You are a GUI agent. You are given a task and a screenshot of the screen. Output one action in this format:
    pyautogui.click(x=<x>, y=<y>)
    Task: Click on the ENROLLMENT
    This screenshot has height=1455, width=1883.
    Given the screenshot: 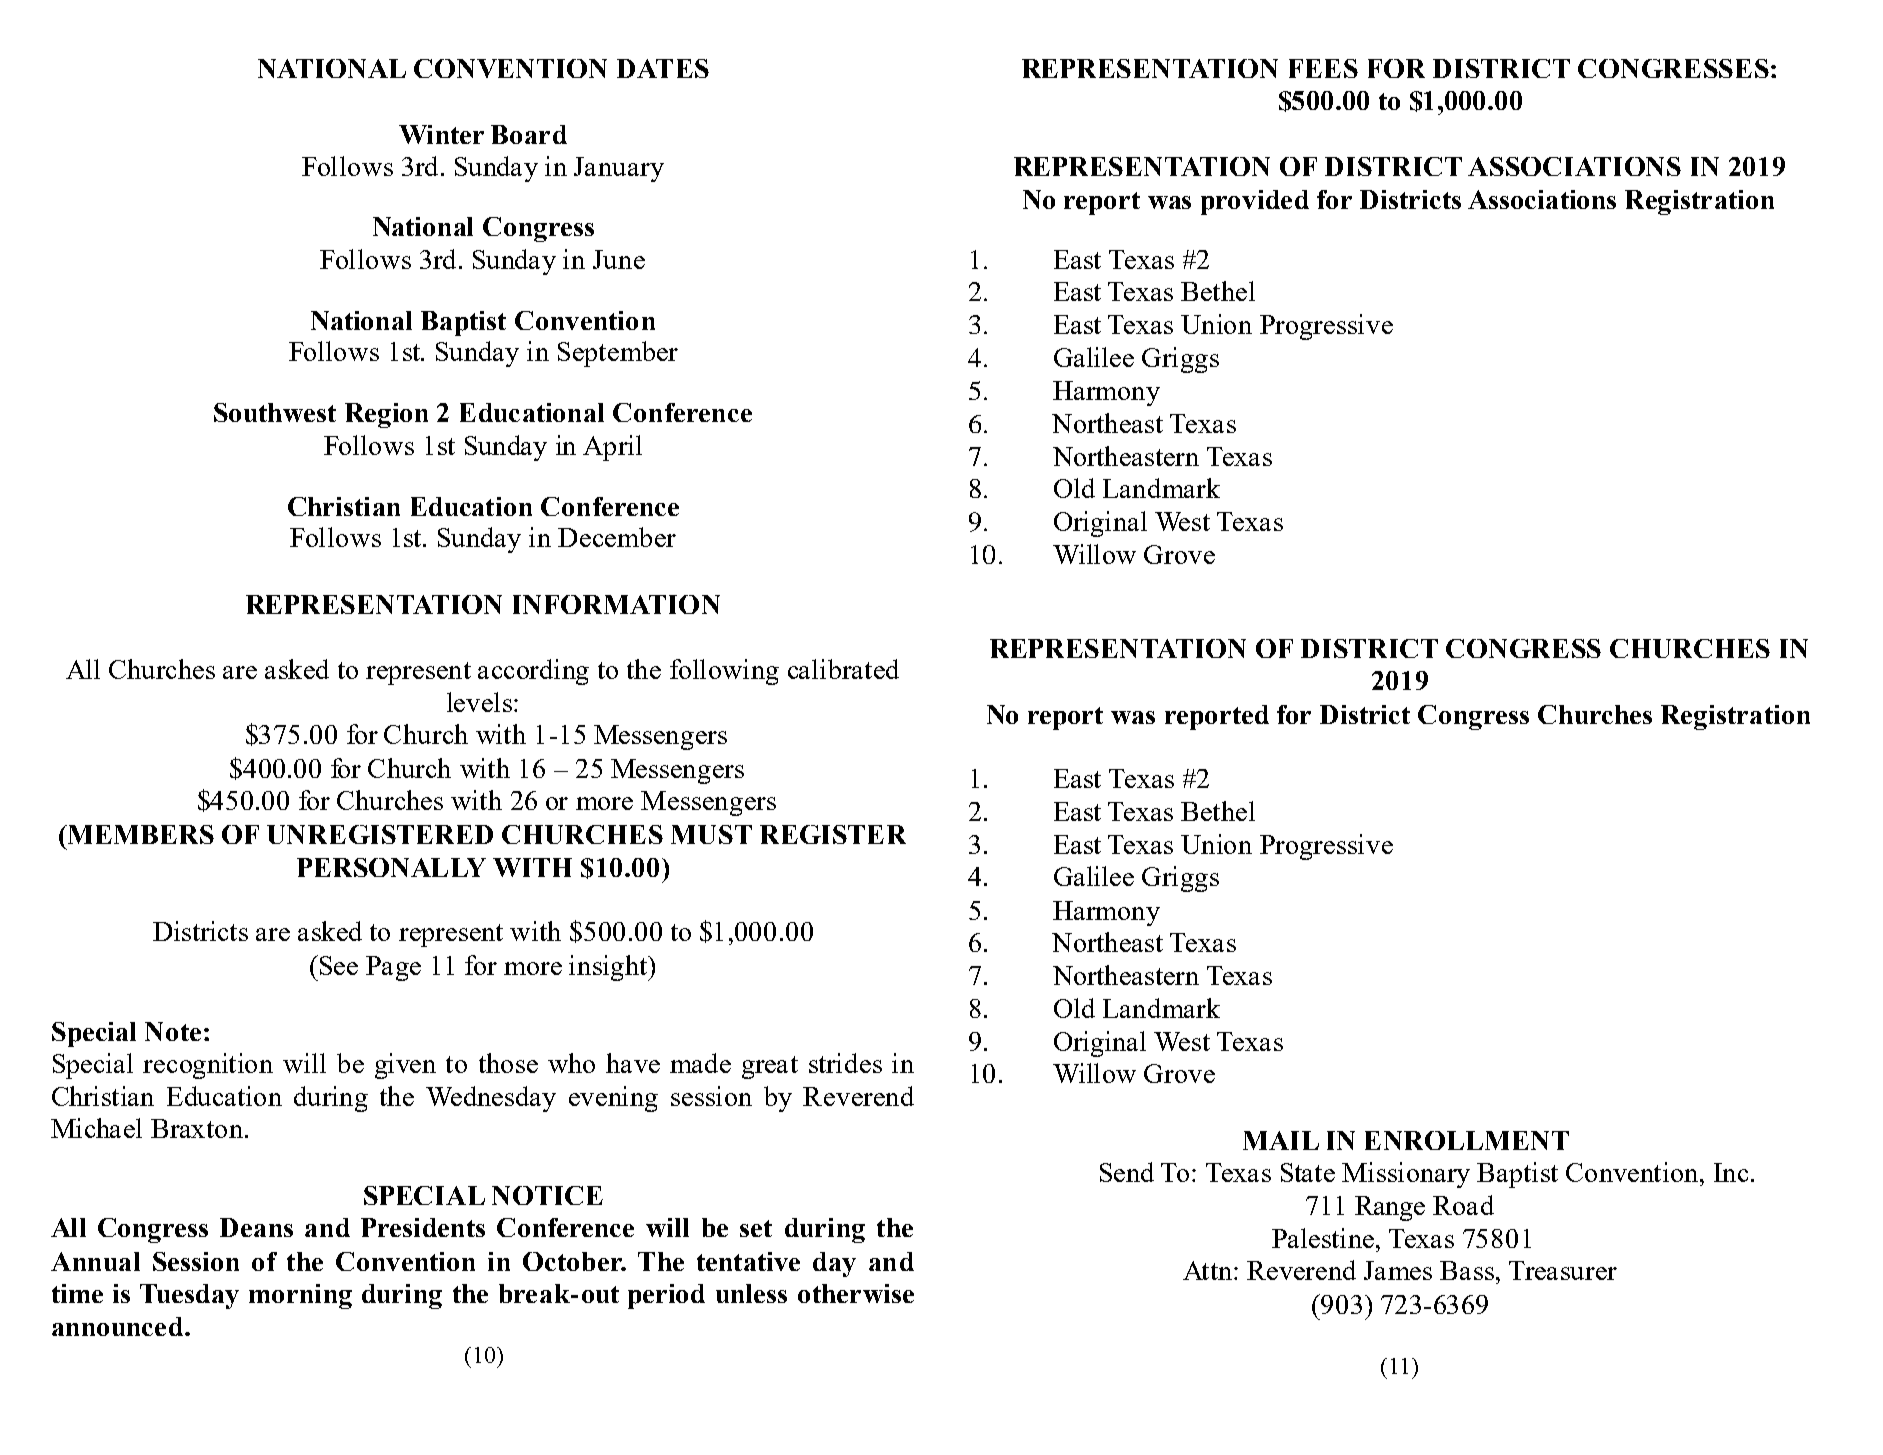 What is the action you would take?
    pyautogui.click(x=1467, y=1140)
